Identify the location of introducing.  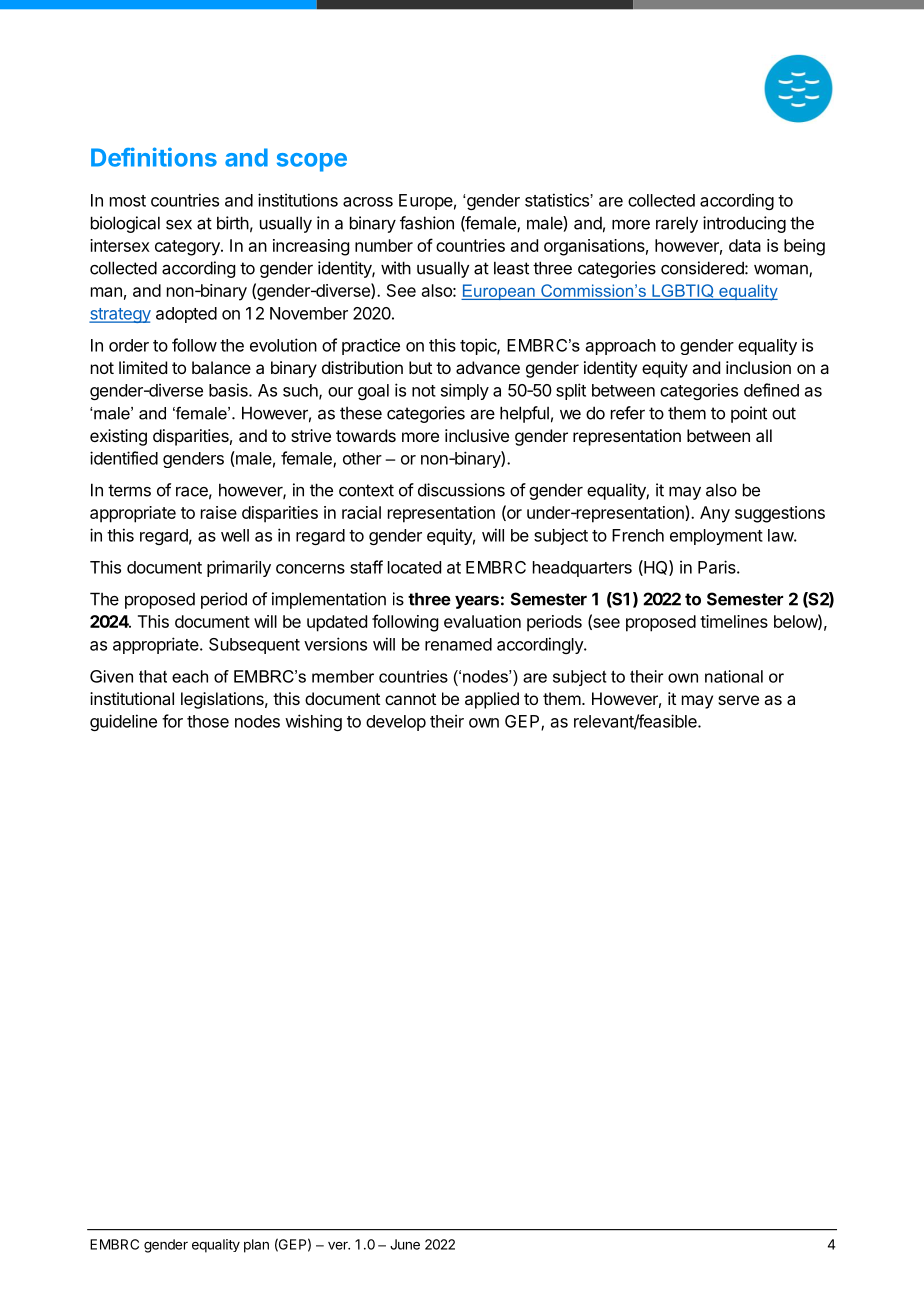
(744, 224).
